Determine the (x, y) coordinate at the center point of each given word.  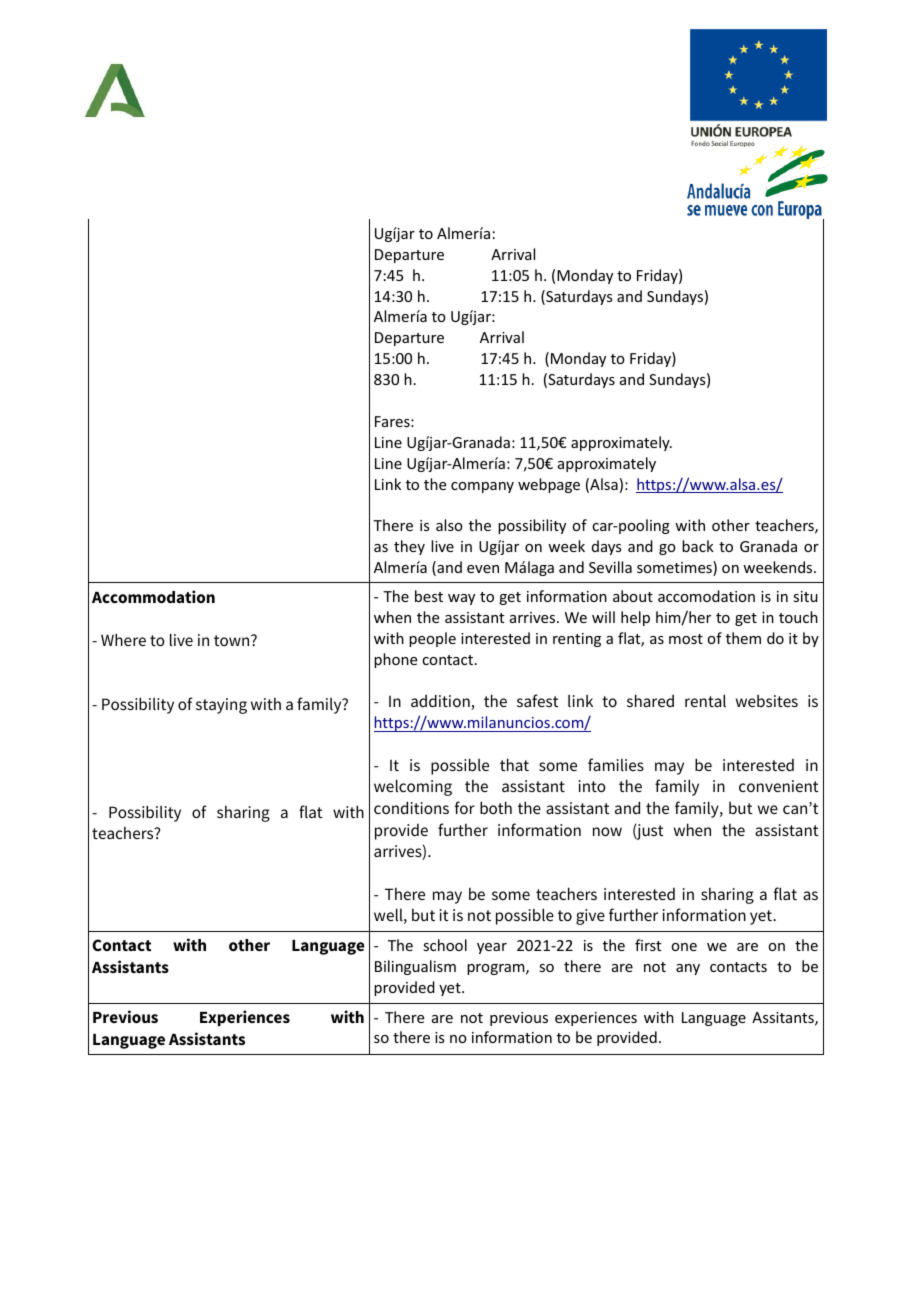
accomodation (706, 596)
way (461, 599)
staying (221, 706)
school (445, 945)
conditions (411, 807)
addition (441, 702)
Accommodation (153, 596)
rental (705, 700)
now (607, 831)
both (496, 807)
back (698, 546)
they (409, 547)
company (482, 487)
